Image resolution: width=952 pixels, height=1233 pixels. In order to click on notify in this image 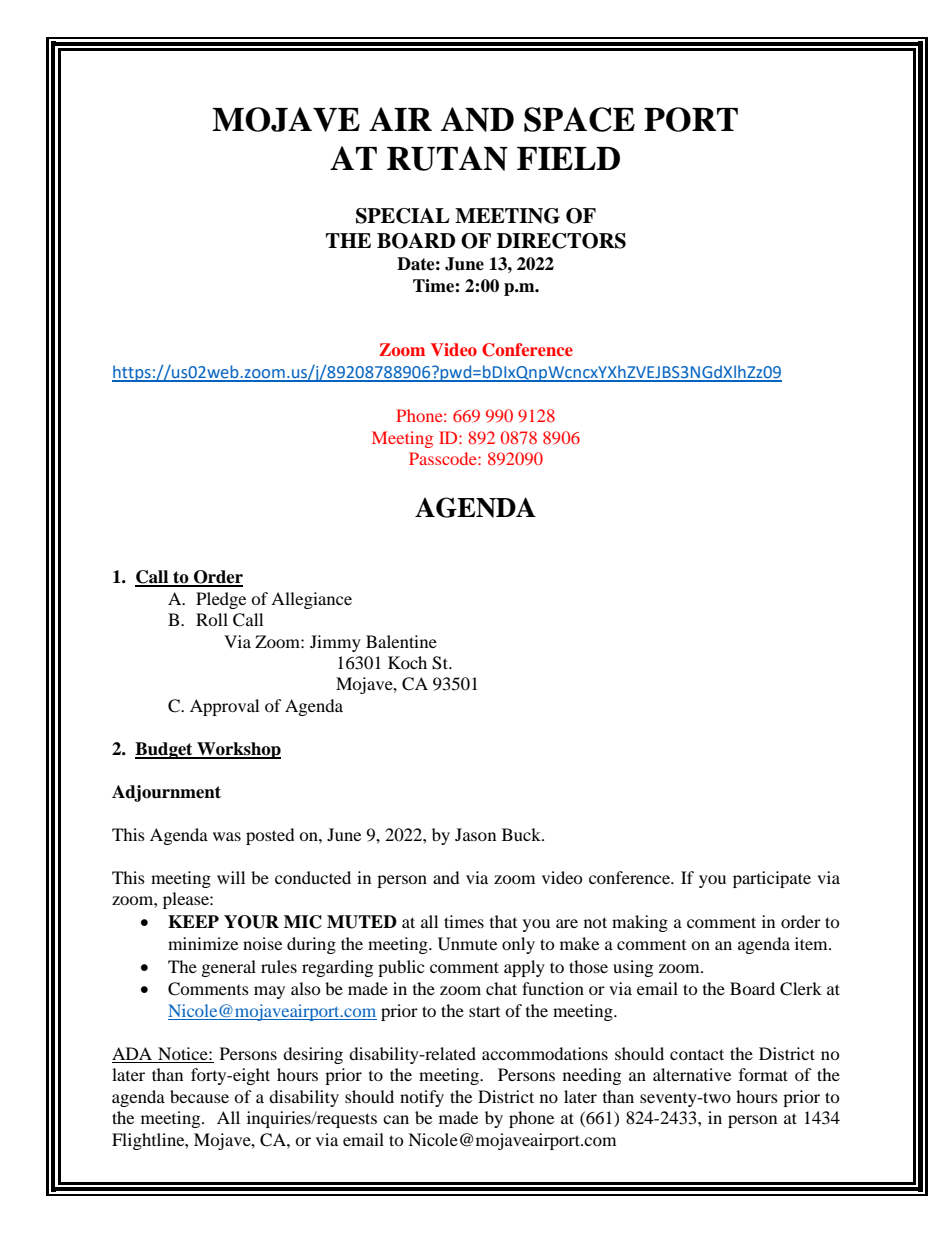, I will do `click(422, 1098)`.
